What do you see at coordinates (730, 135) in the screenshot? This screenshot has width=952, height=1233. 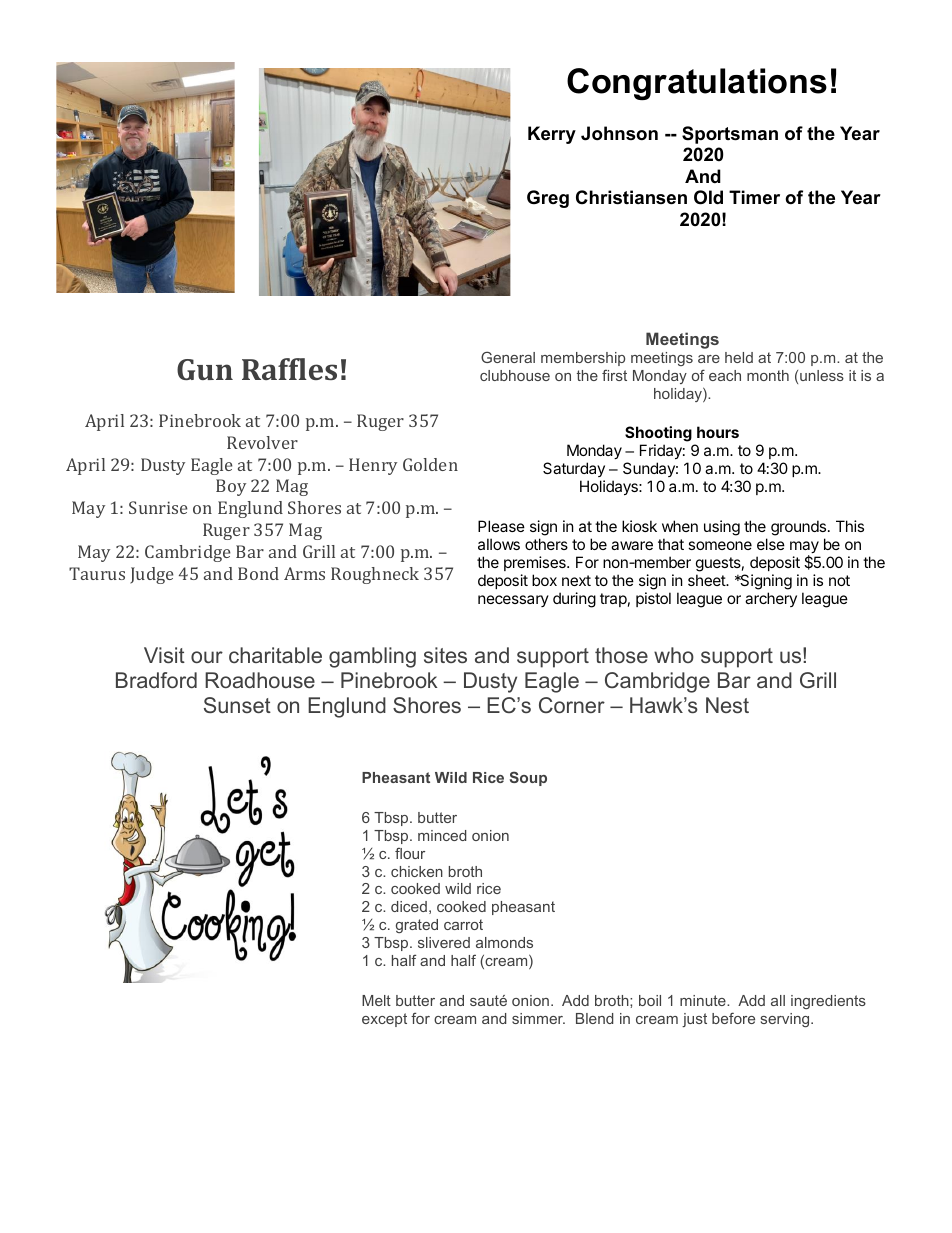 I see `Sportsman` at bounding box center [730, 135].
